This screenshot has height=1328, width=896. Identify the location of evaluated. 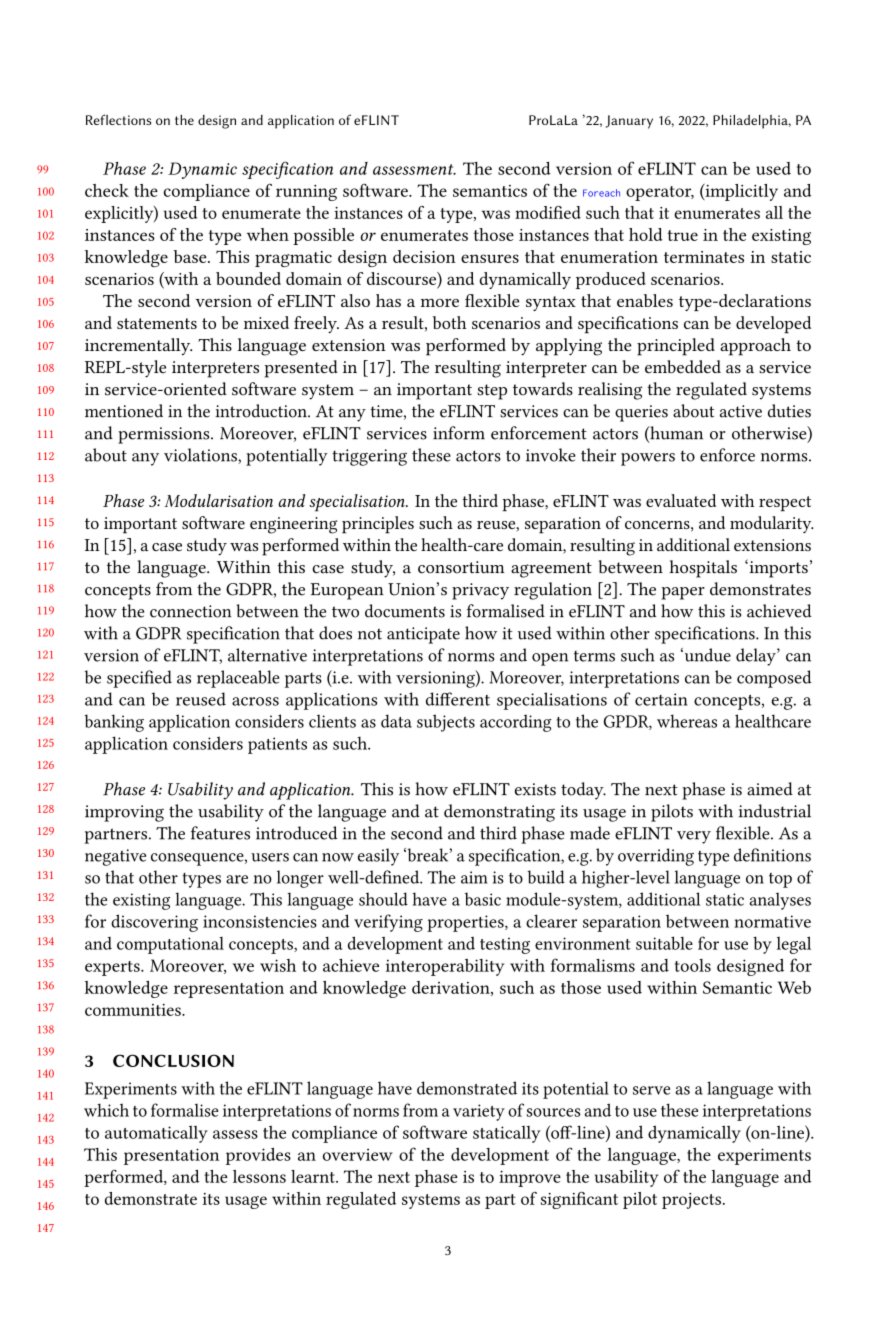
(681, 500).
